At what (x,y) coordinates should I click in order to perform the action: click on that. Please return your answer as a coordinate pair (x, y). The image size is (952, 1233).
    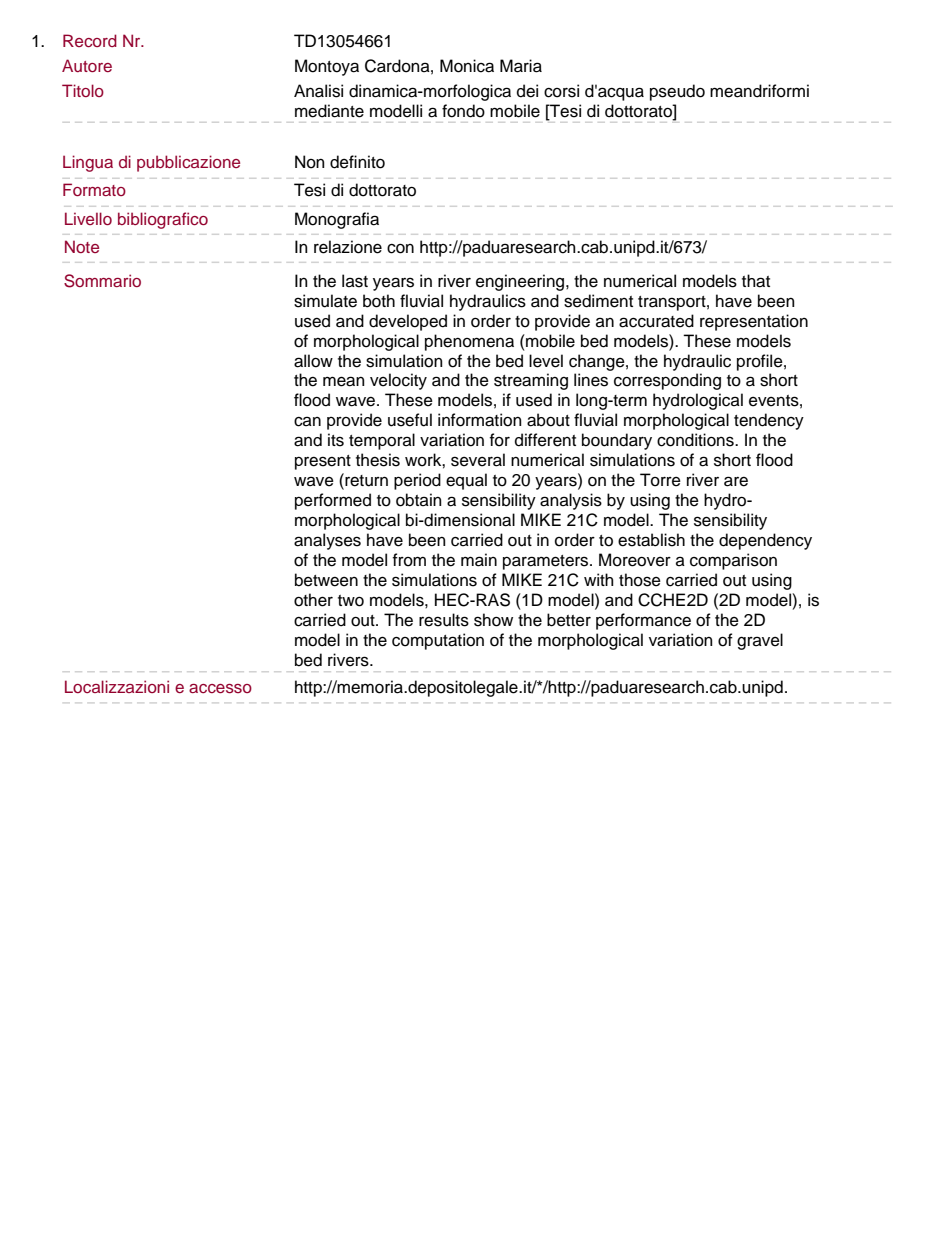
    Looking at the image, I should click on (756, 281).
